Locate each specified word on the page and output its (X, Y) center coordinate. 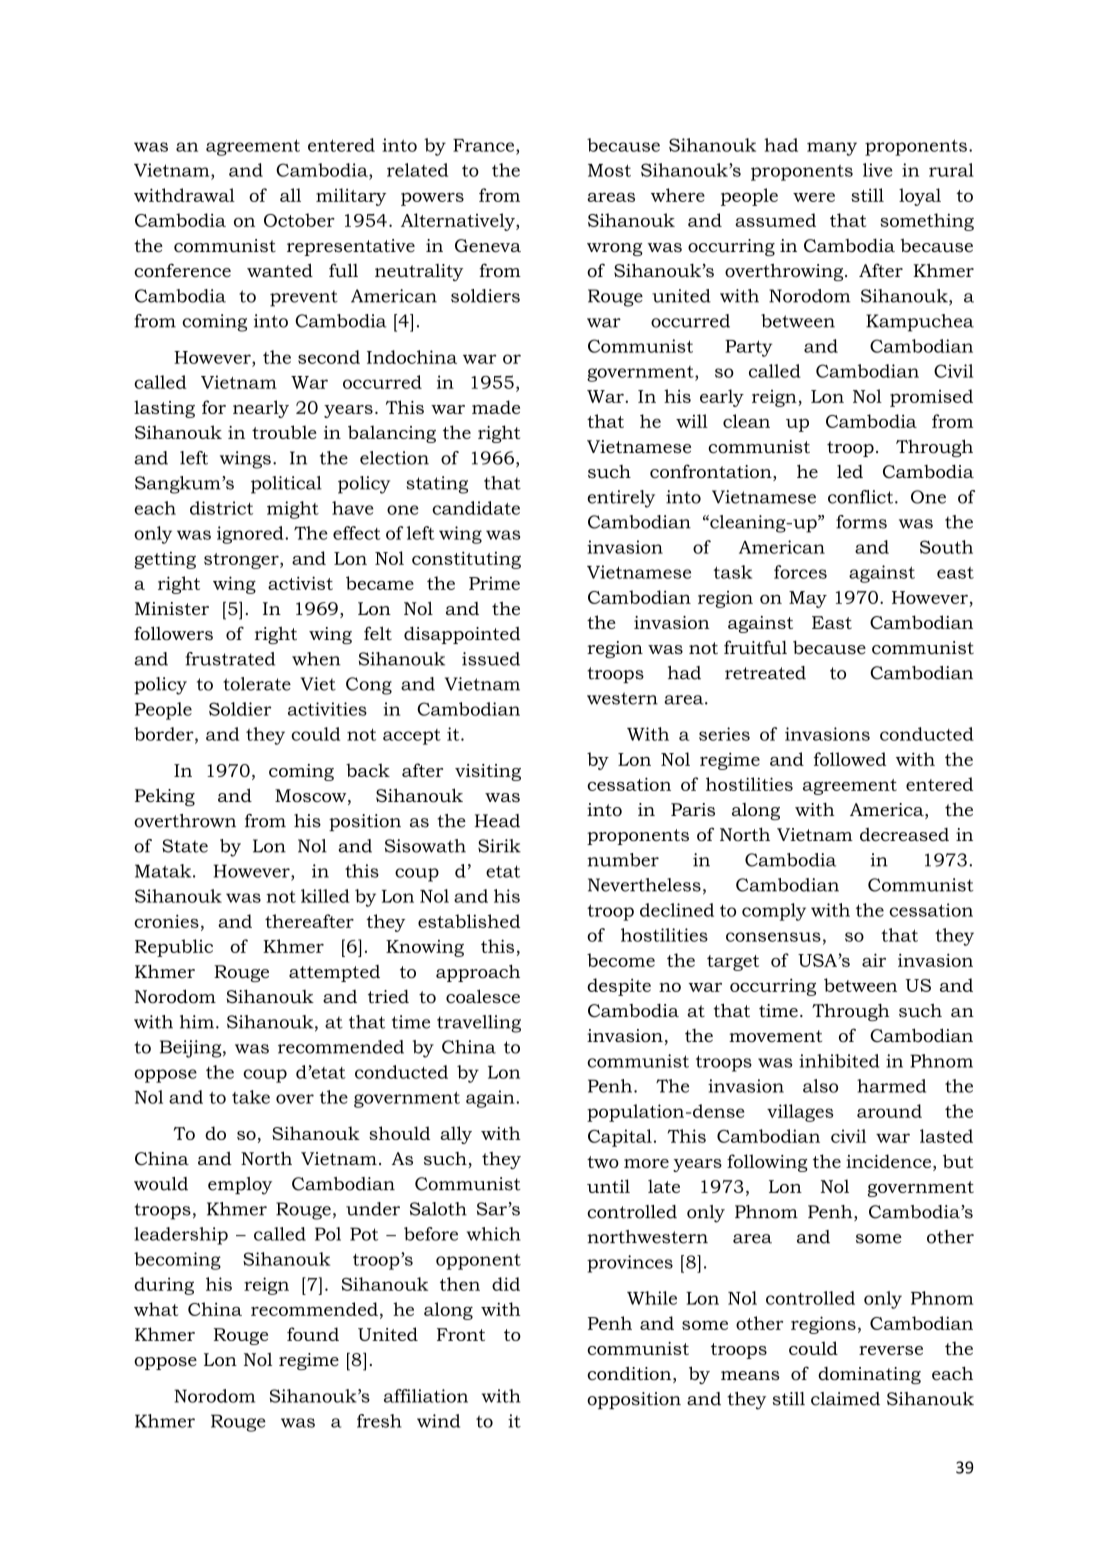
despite (619, 987)
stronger (242, 561)
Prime (494, 583)
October (299, 220)
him (197, 1022)
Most (609, 170)
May (808, 599)
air (874, 960)
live (878, 170)
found (313, 1334)
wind (438, 1421)
